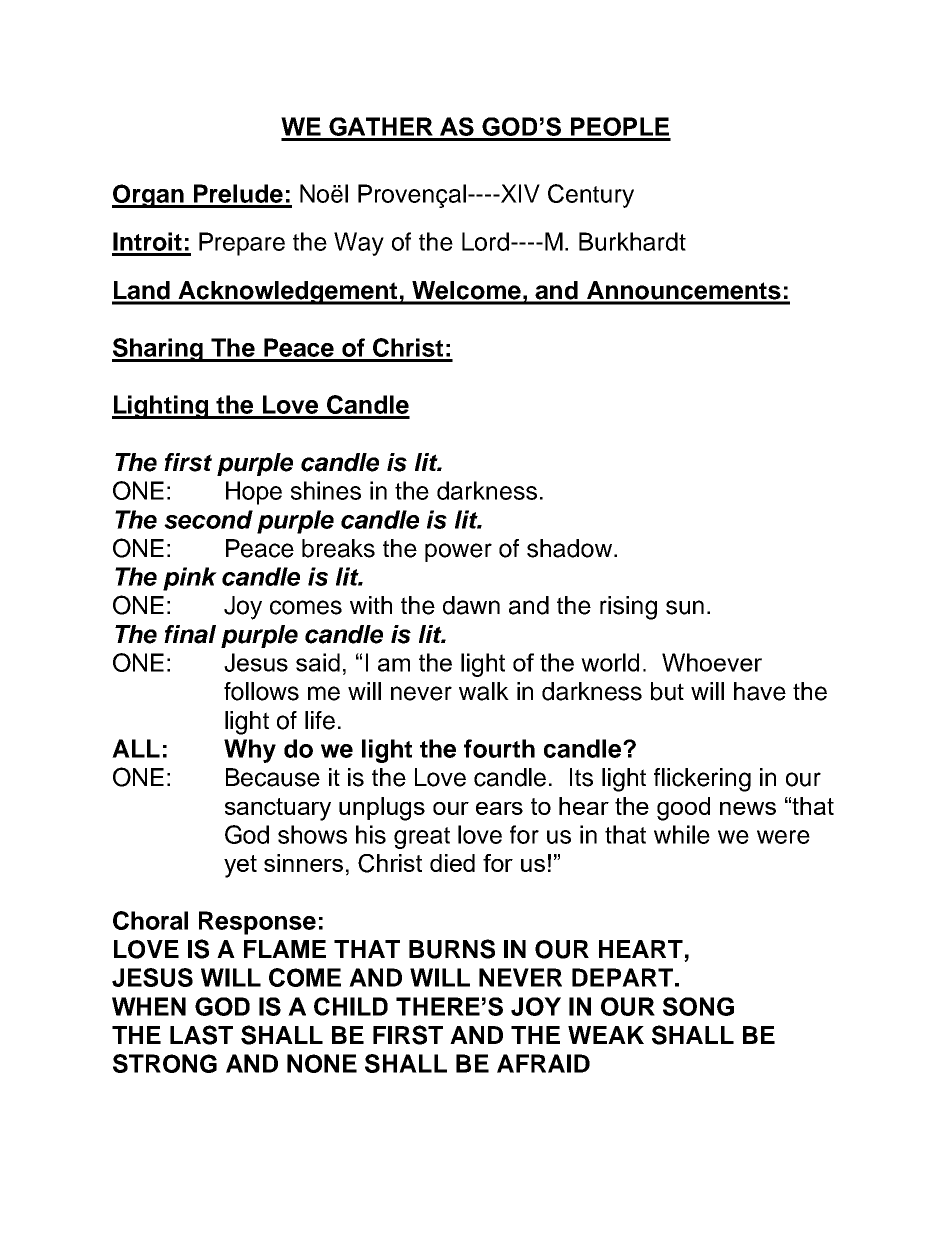  Describe the element at coordinates (242, 244) in the screenshot. I see `Prepare` at that location.
